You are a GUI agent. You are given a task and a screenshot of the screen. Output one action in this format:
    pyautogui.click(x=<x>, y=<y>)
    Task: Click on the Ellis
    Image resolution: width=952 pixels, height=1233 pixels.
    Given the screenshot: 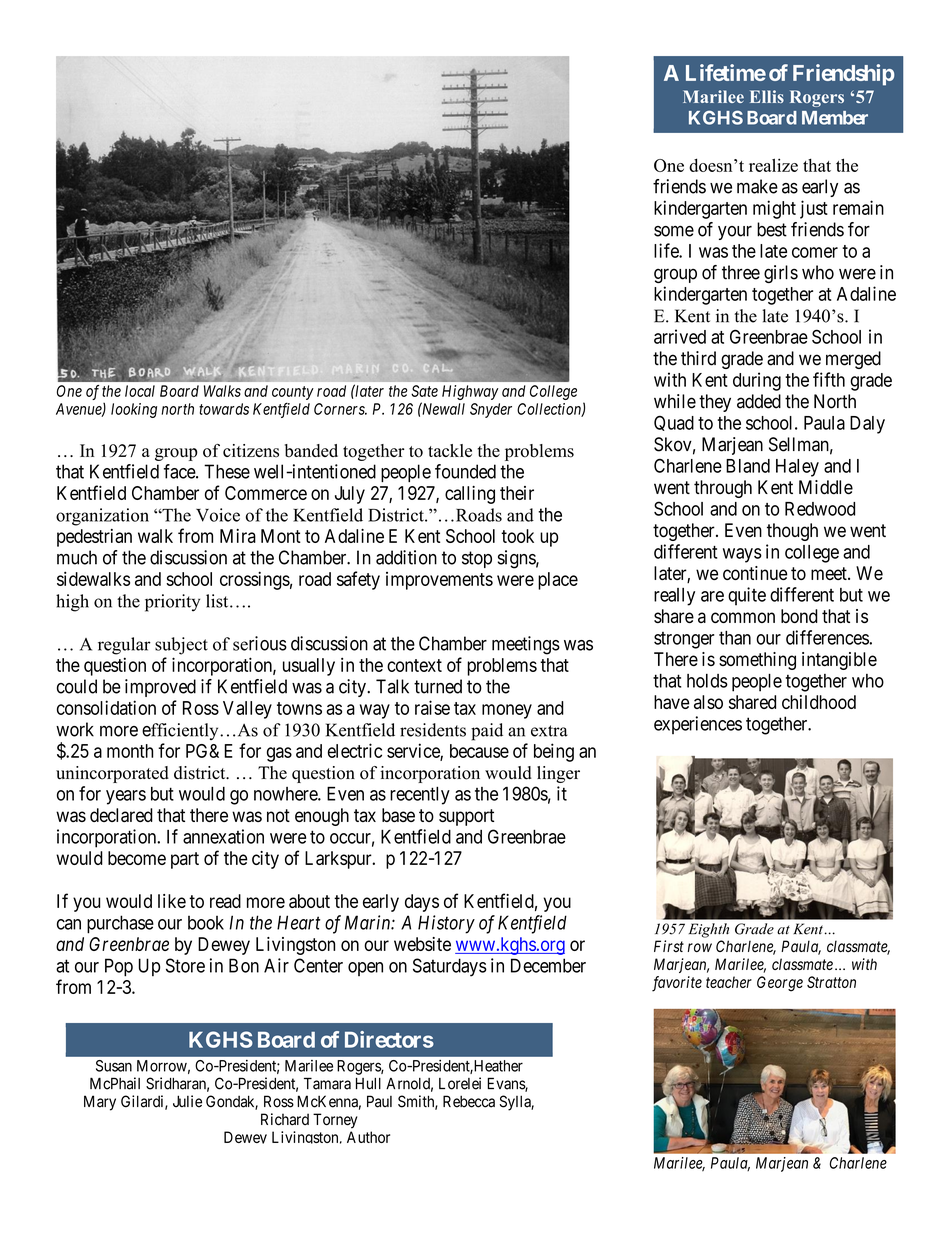 What is the action you would take?
    pyautogui.click(x=767, y=96)
